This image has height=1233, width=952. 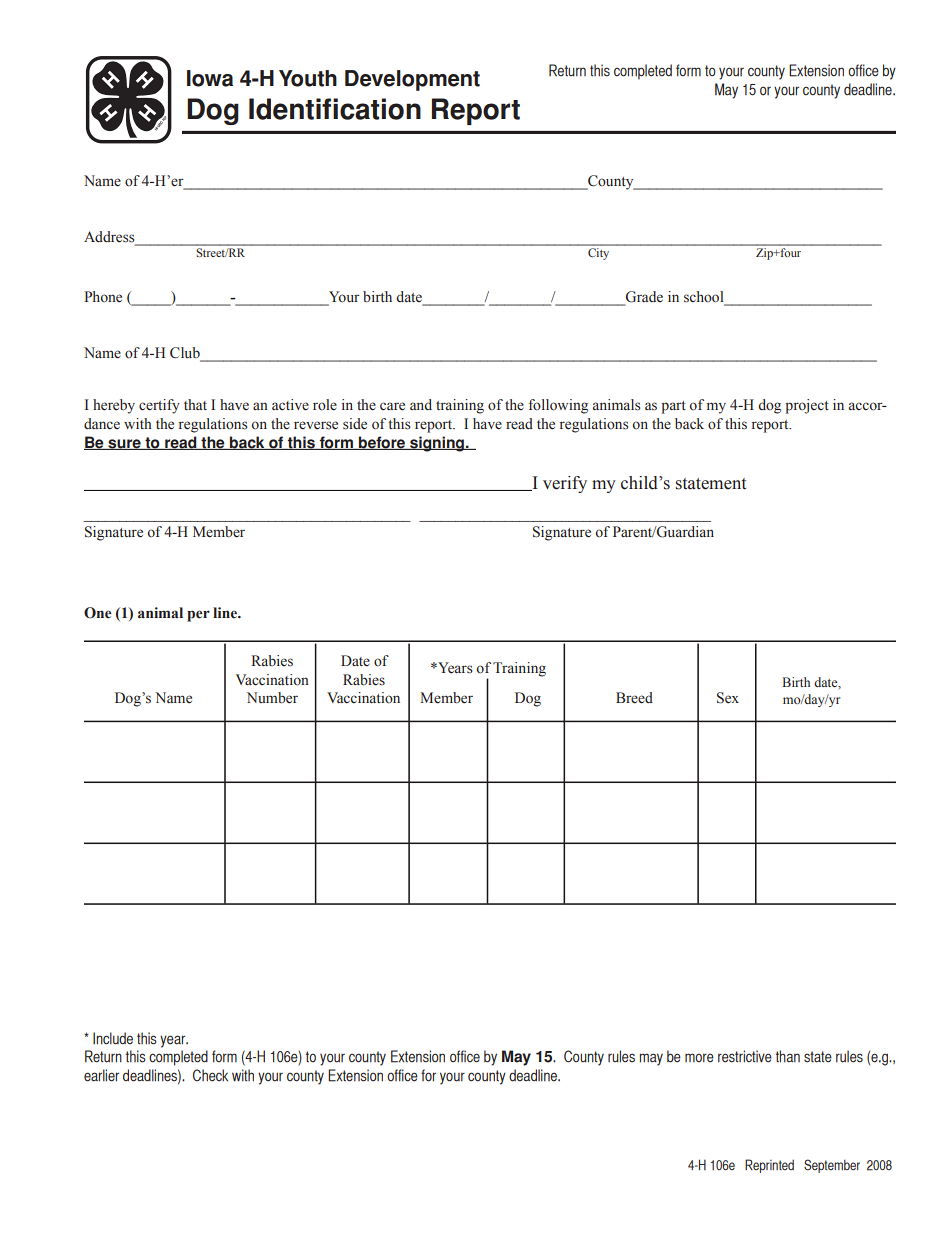 What do you see at coordinates (210, 78) in the image?
I see `Iowa` at bounding box center [210, 78].
